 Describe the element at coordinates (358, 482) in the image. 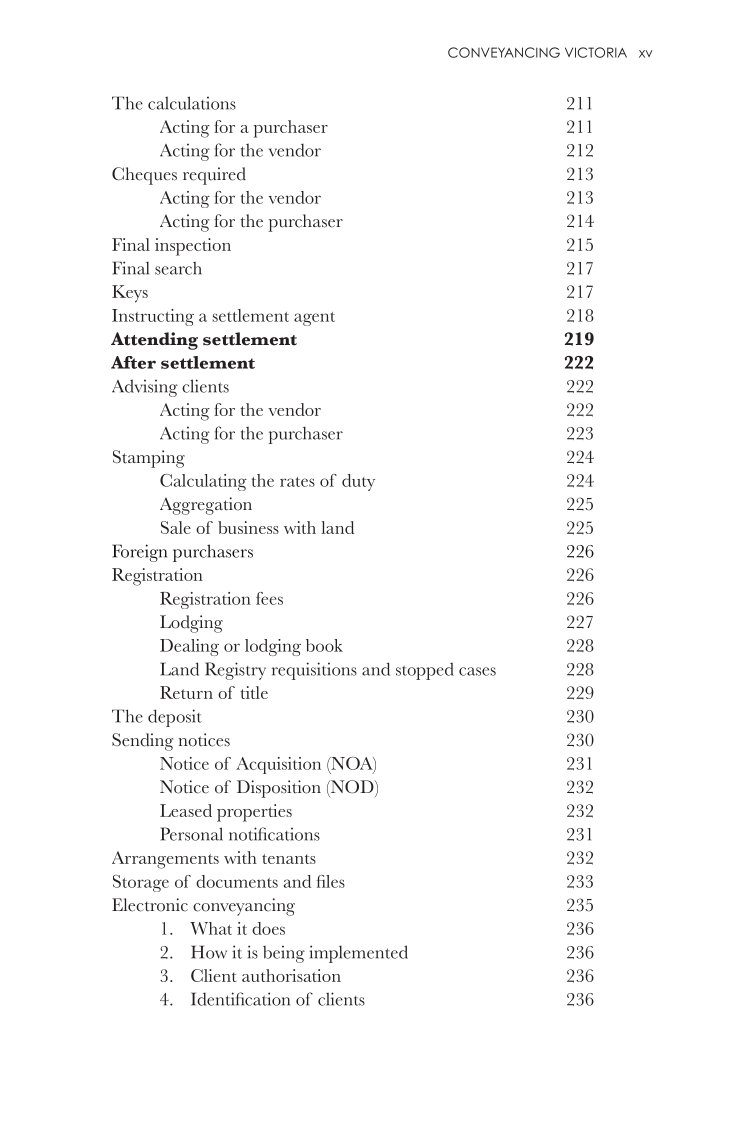

I see `duty` at that location.
